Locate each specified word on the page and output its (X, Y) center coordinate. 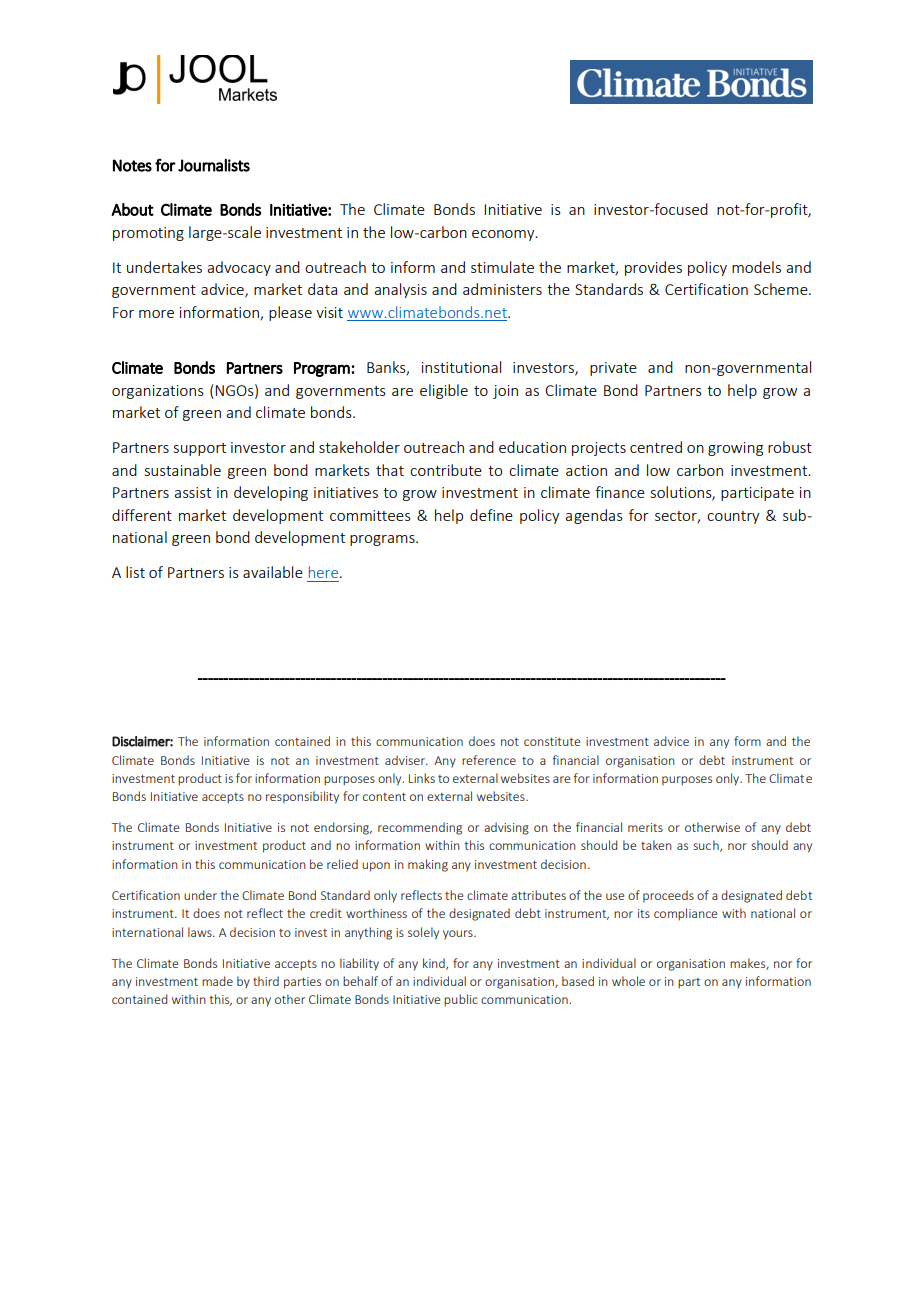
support (200, 449)
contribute (446, 470)
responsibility (302, 797)
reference (489, 760)
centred (656, 447)
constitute (552, 741)
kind (435, 964)
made (217, 981)
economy (504, 235)
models (756, 267)
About (132, 209)
